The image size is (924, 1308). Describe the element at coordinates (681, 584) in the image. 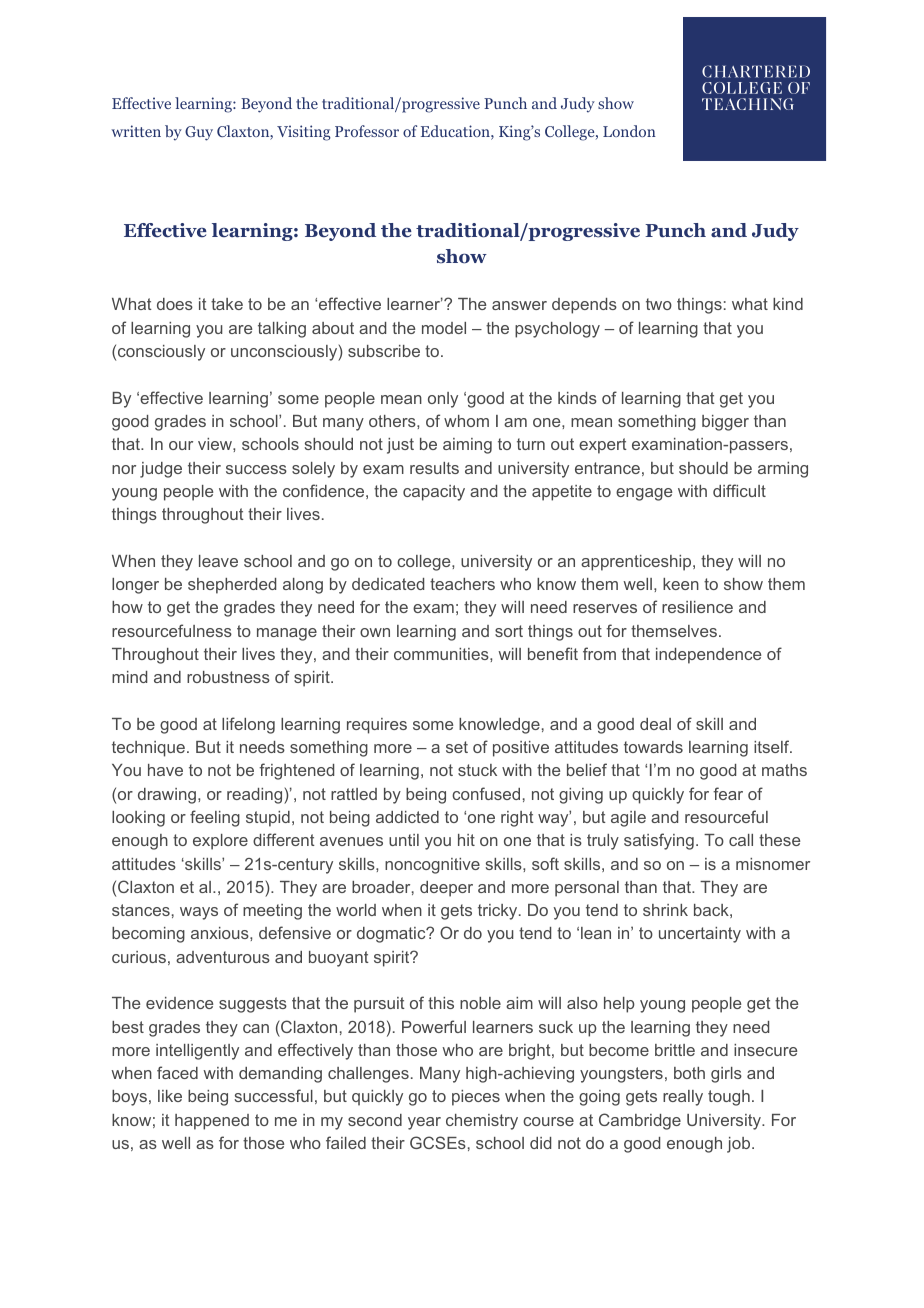

I see `keen` at that location.
